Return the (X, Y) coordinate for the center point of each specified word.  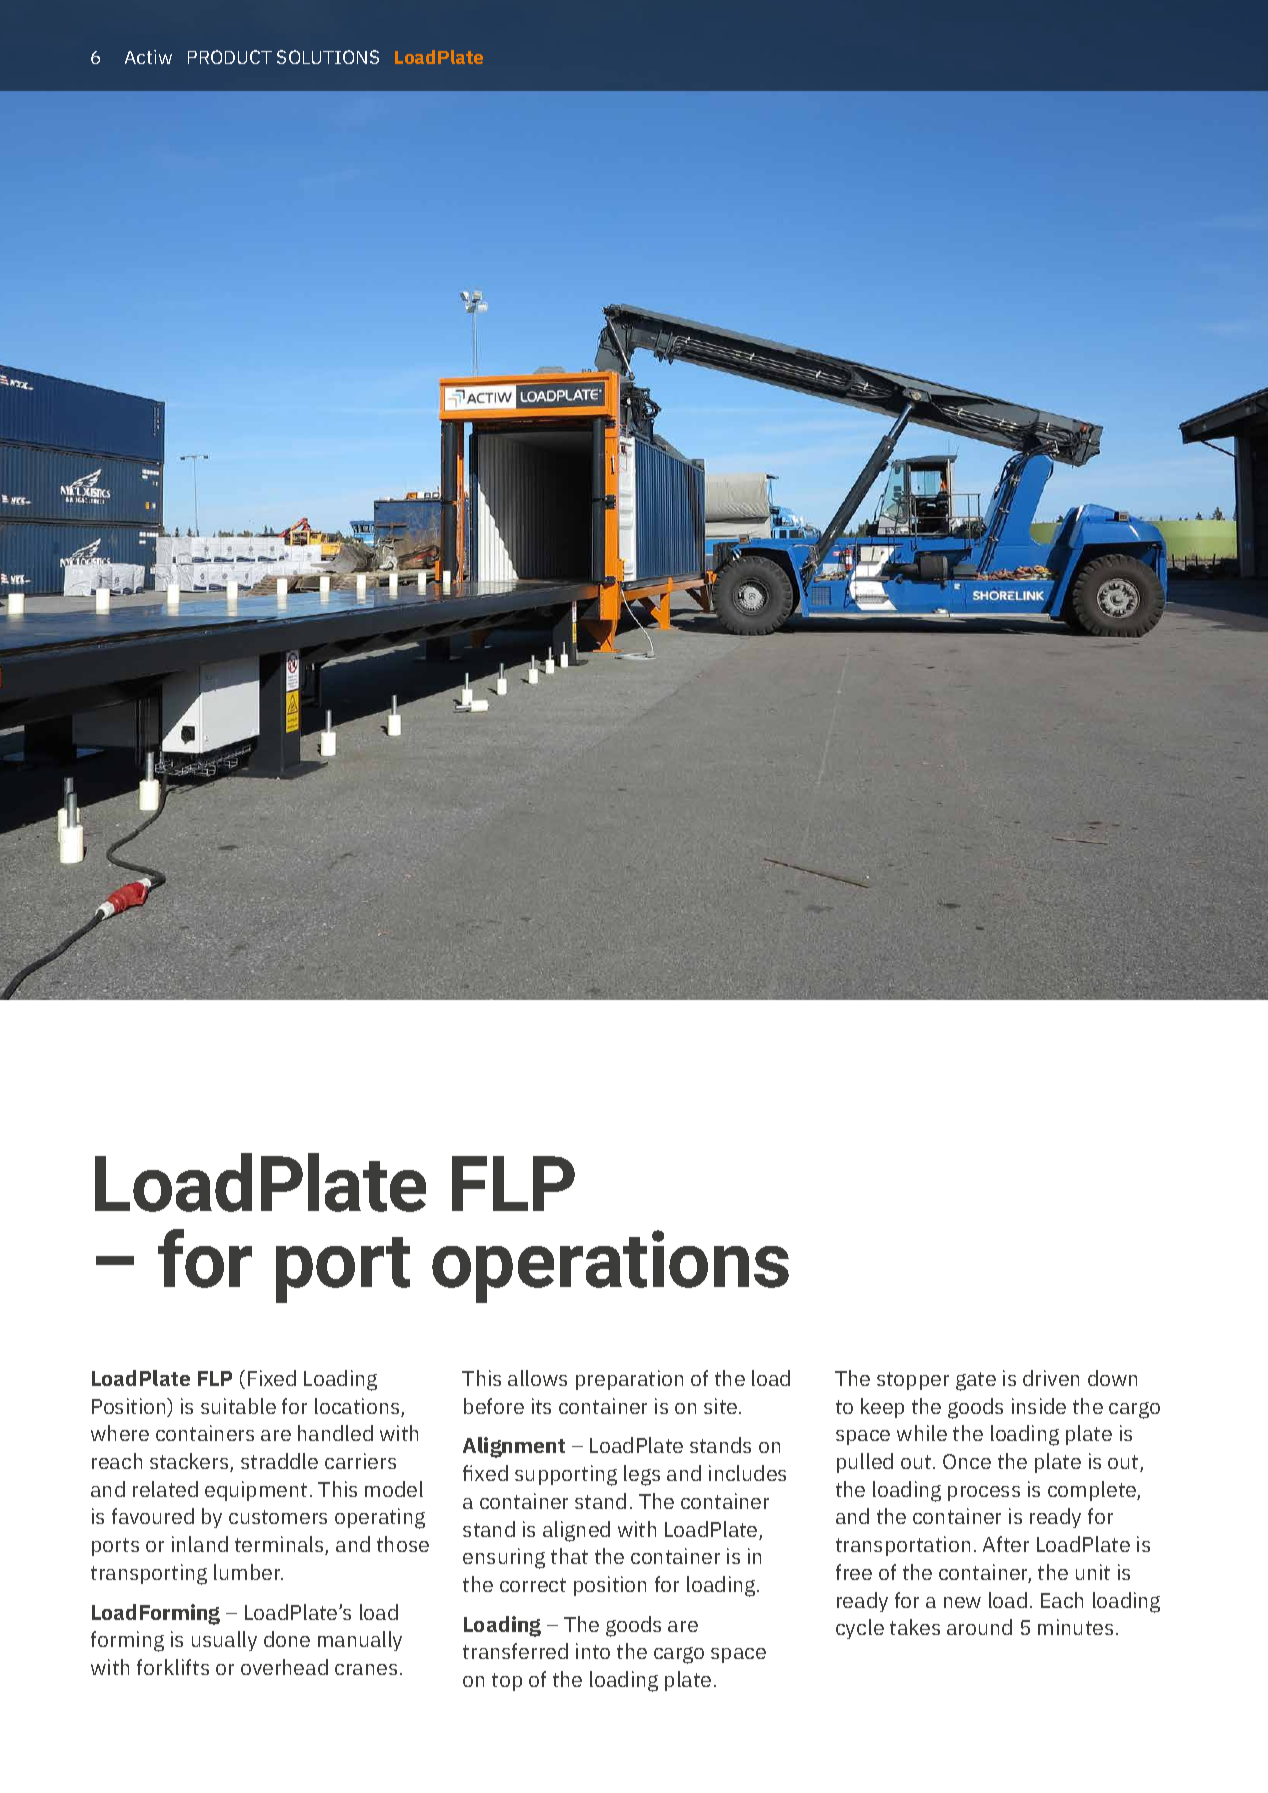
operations (610, 1266)
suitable (238, 1406)
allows (537, 1378)
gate (976, 1381)
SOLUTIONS (328, 57)
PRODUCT (230, 57)
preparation (629, 1380)
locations (358, 1407)
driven (1051, 1378)
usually (224, 1641)
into (593, 1651)
